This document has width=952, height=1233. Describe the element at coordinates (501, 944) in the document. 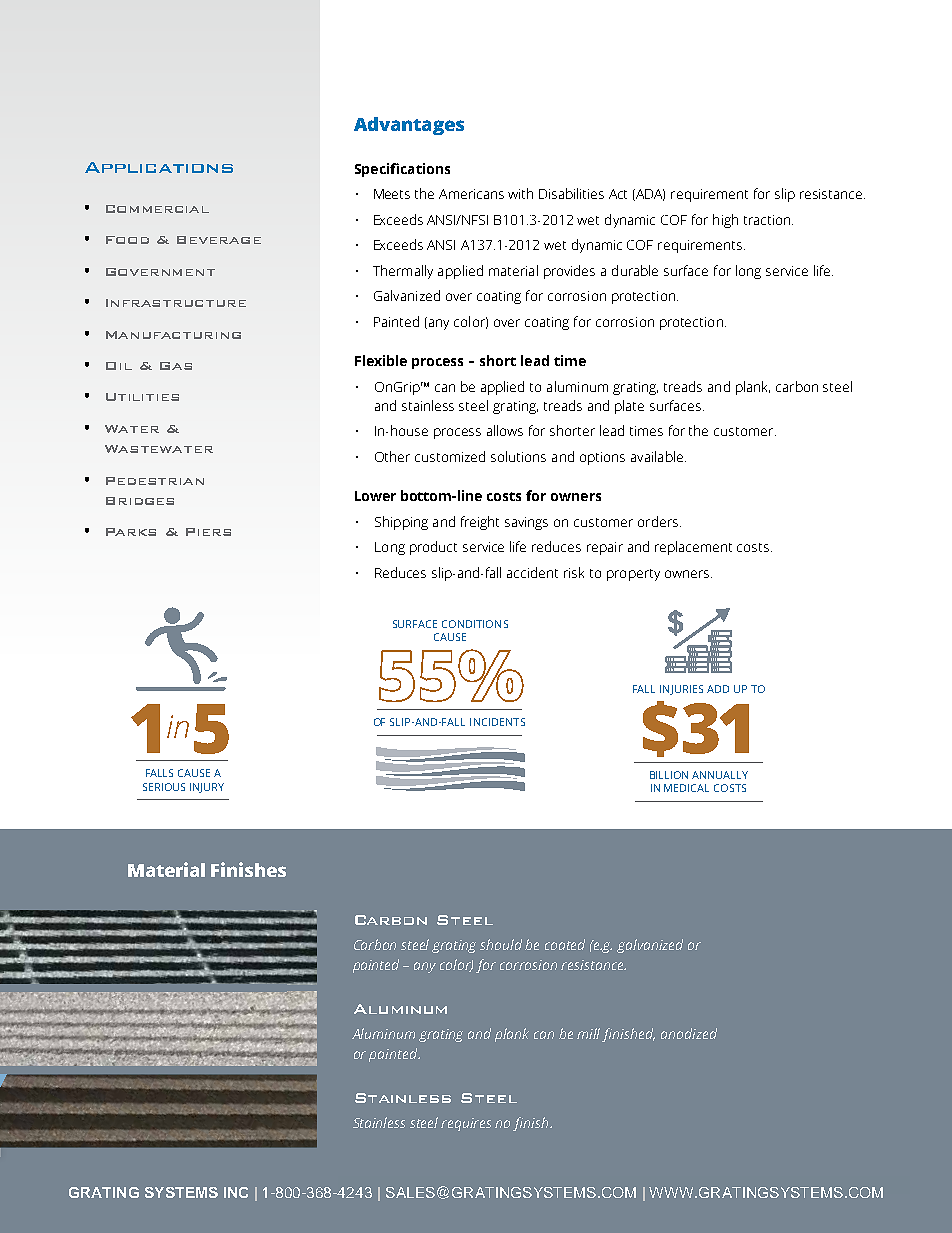

I see `should` at that location.
